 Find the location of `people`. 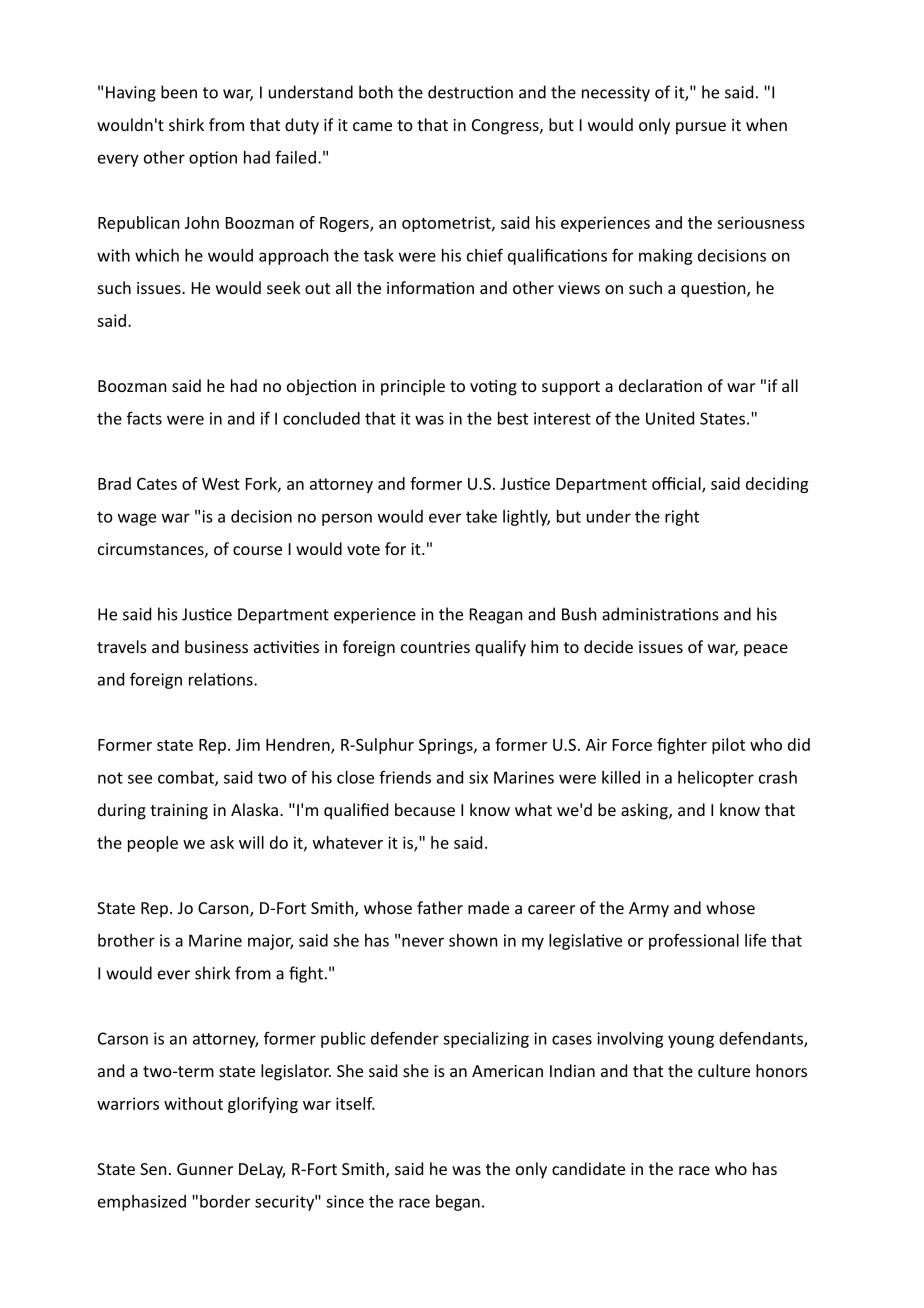

people is located at coordinates (153, 844).
